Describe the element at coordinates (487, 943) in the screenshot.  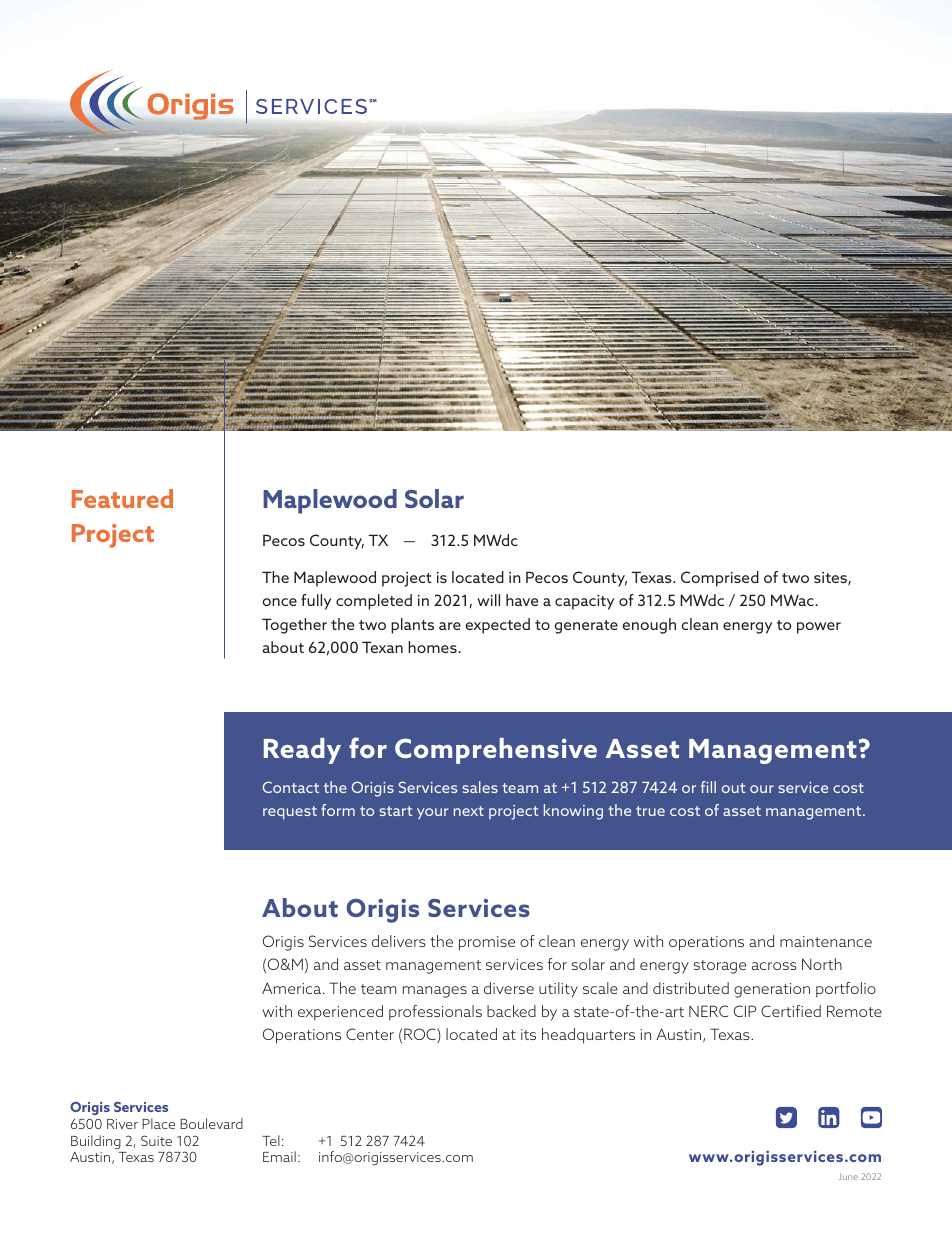
I see `promise` at that location.
